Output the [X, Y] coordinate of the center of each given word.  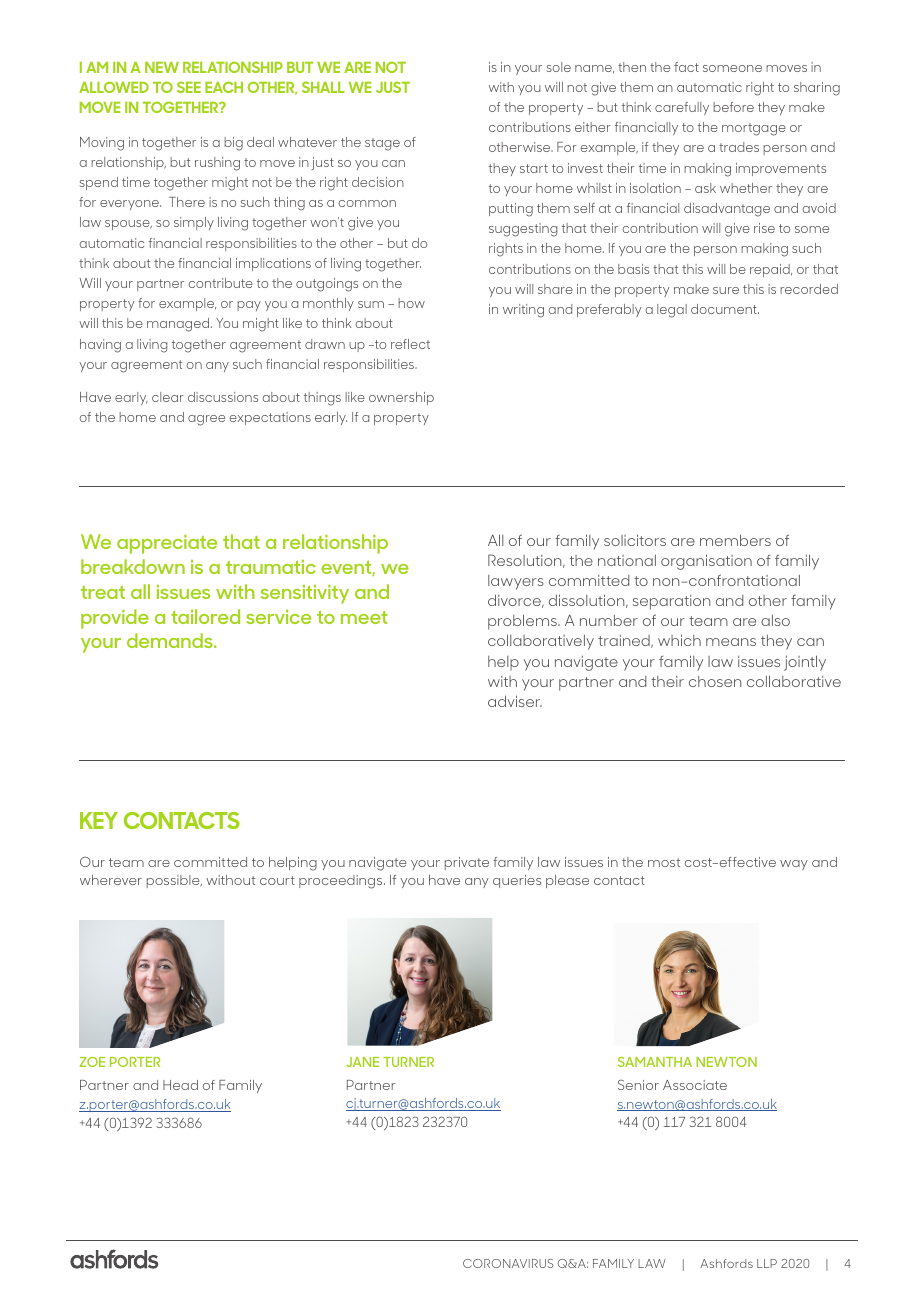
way [794, 865]
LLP [767, 1263]
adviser [515, 701]
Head [180, 1085]
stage [382, 144]
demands [171, 640]
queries [517, 881]
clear [168, 397]
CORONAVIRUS [508, 1263]
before [733, 107]
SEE [189, 87]
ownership [401, 398]
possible [174, 881]
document [725, 309]
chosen [715, 681]
